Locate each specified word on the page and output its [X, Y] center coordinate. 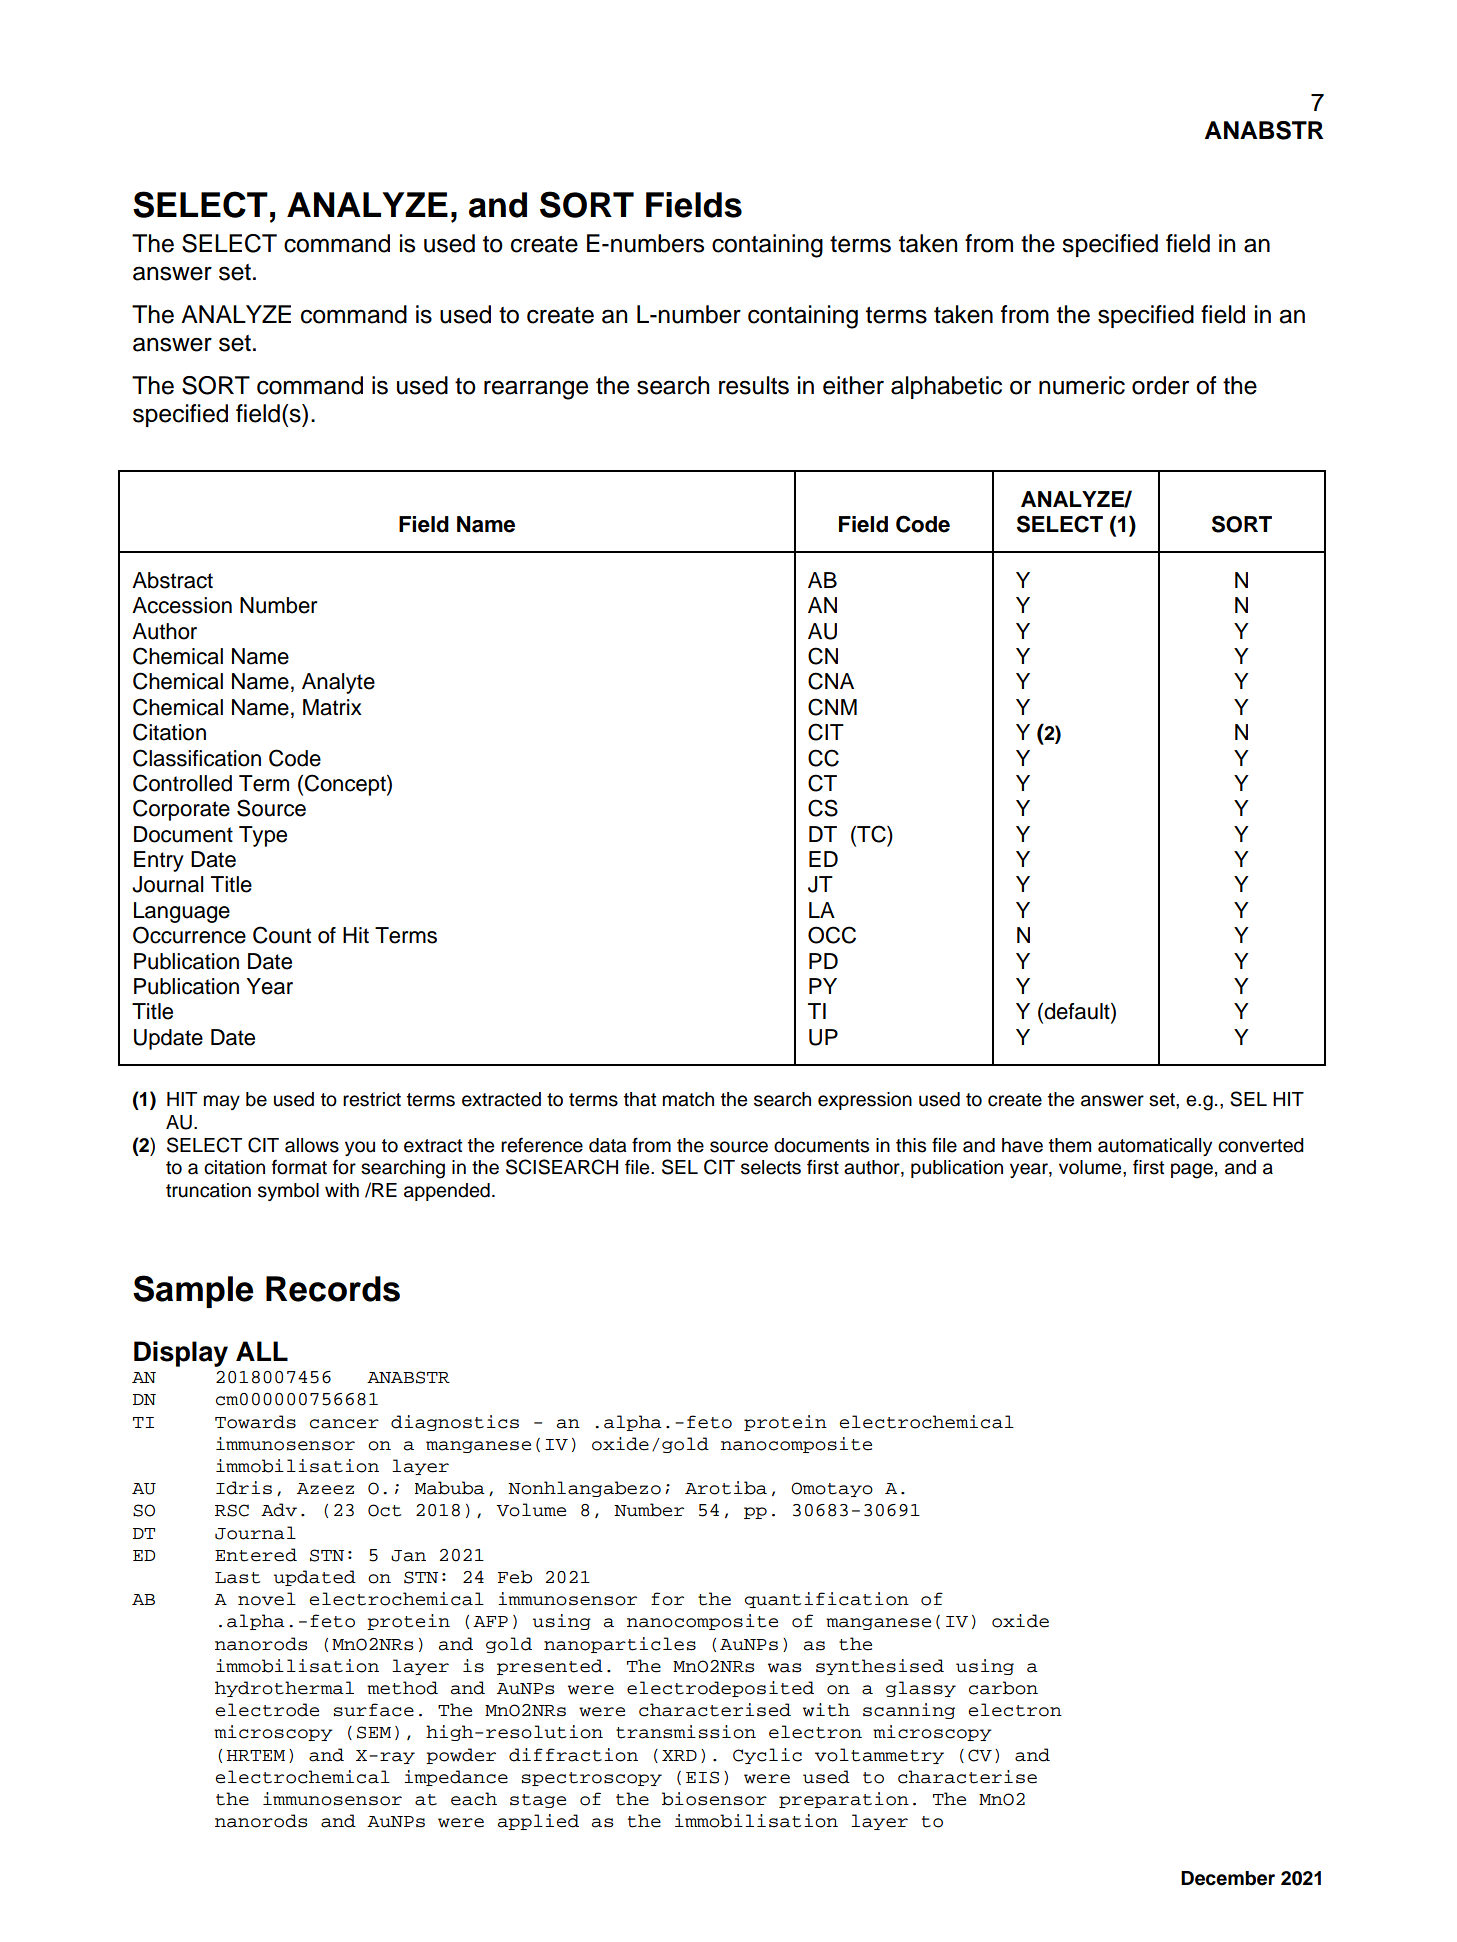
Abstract [172, 580]
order [1160, 385]
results [754, 385]
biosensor [714, 1799]
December [1228, 1878]
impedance [456, 1778]
